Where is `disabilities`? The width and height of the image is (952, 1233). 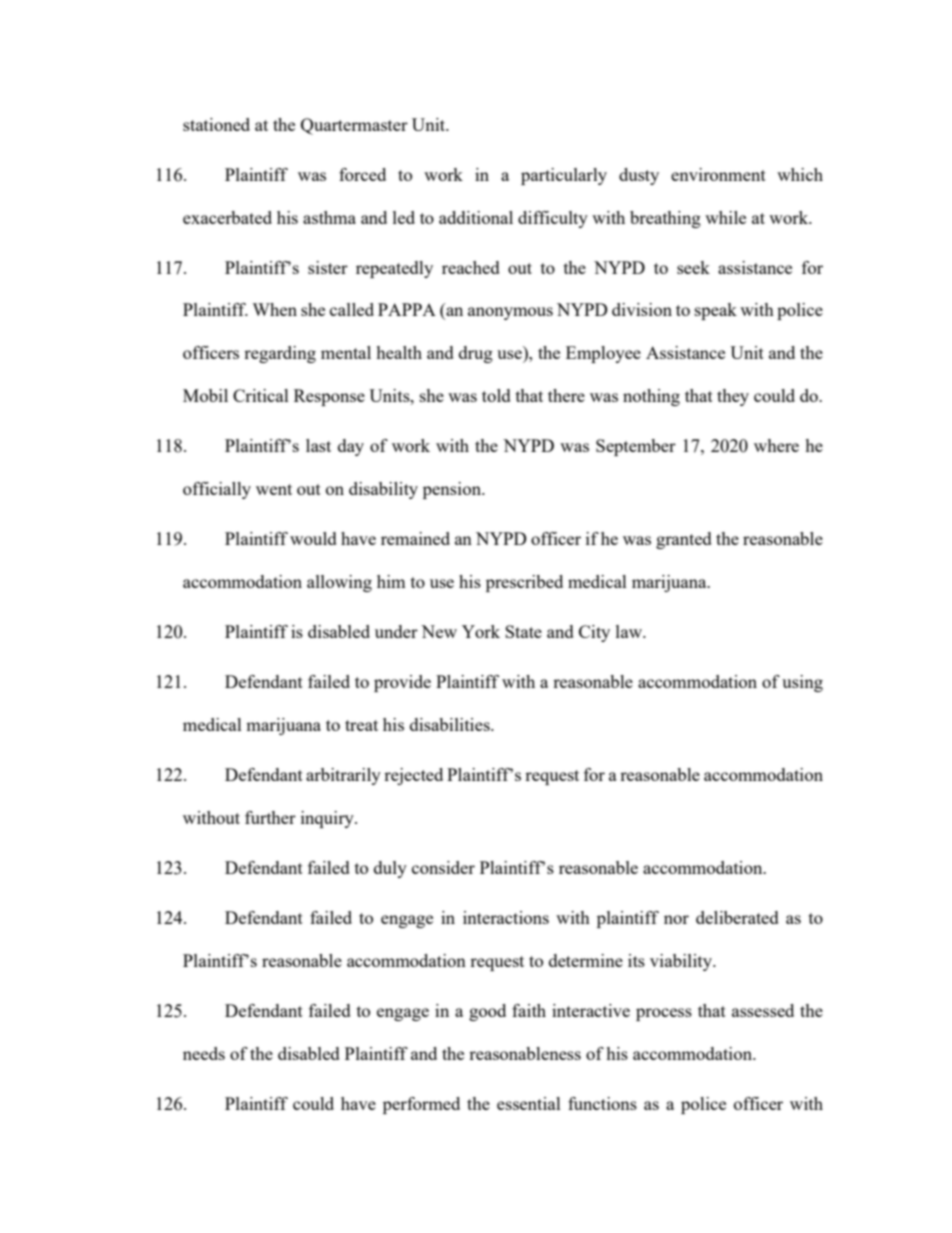
disabilities is located at coordinates (451, 724).
